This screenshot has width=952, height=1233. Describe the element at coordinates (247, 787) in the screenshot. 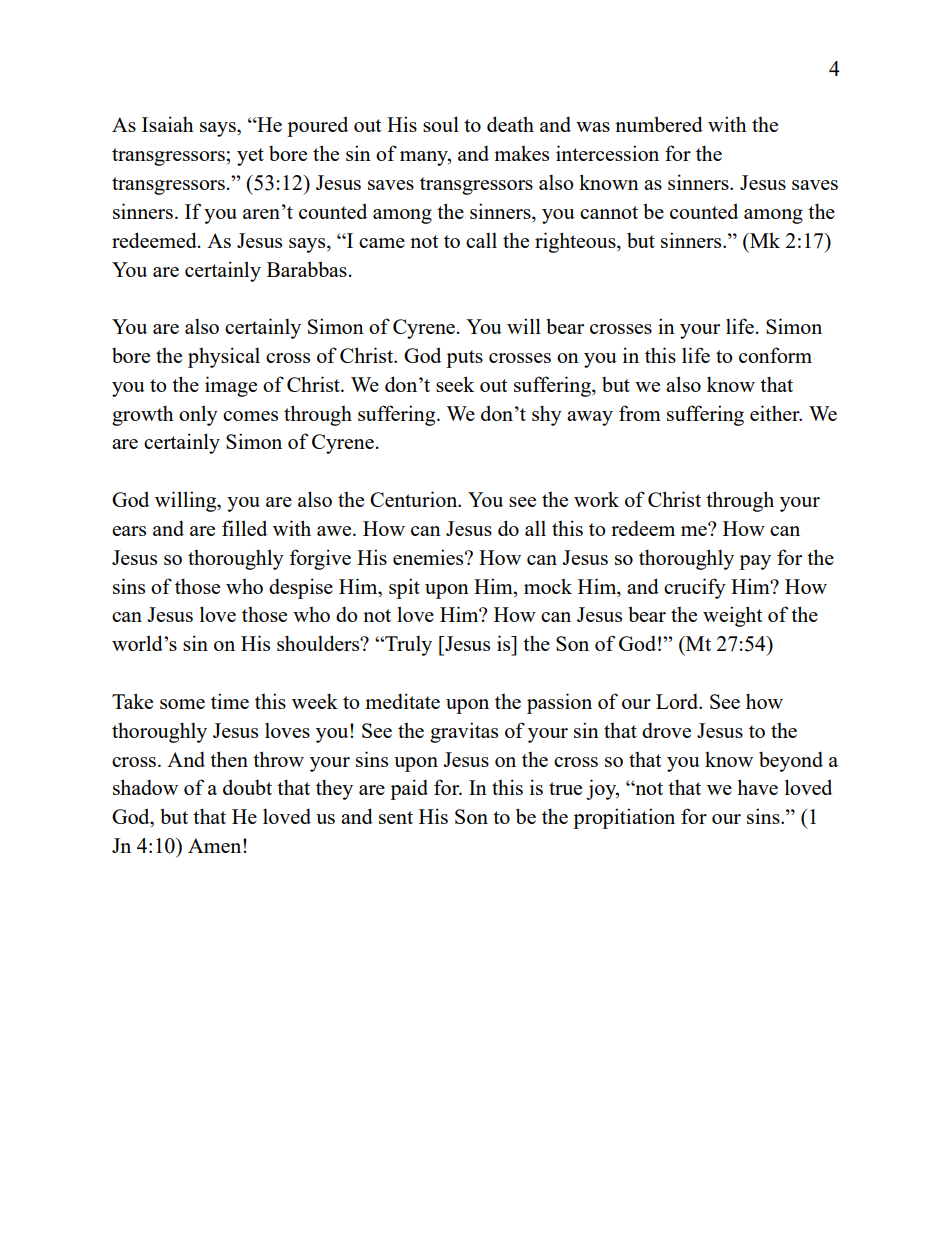

I see `doubt` at that location.
